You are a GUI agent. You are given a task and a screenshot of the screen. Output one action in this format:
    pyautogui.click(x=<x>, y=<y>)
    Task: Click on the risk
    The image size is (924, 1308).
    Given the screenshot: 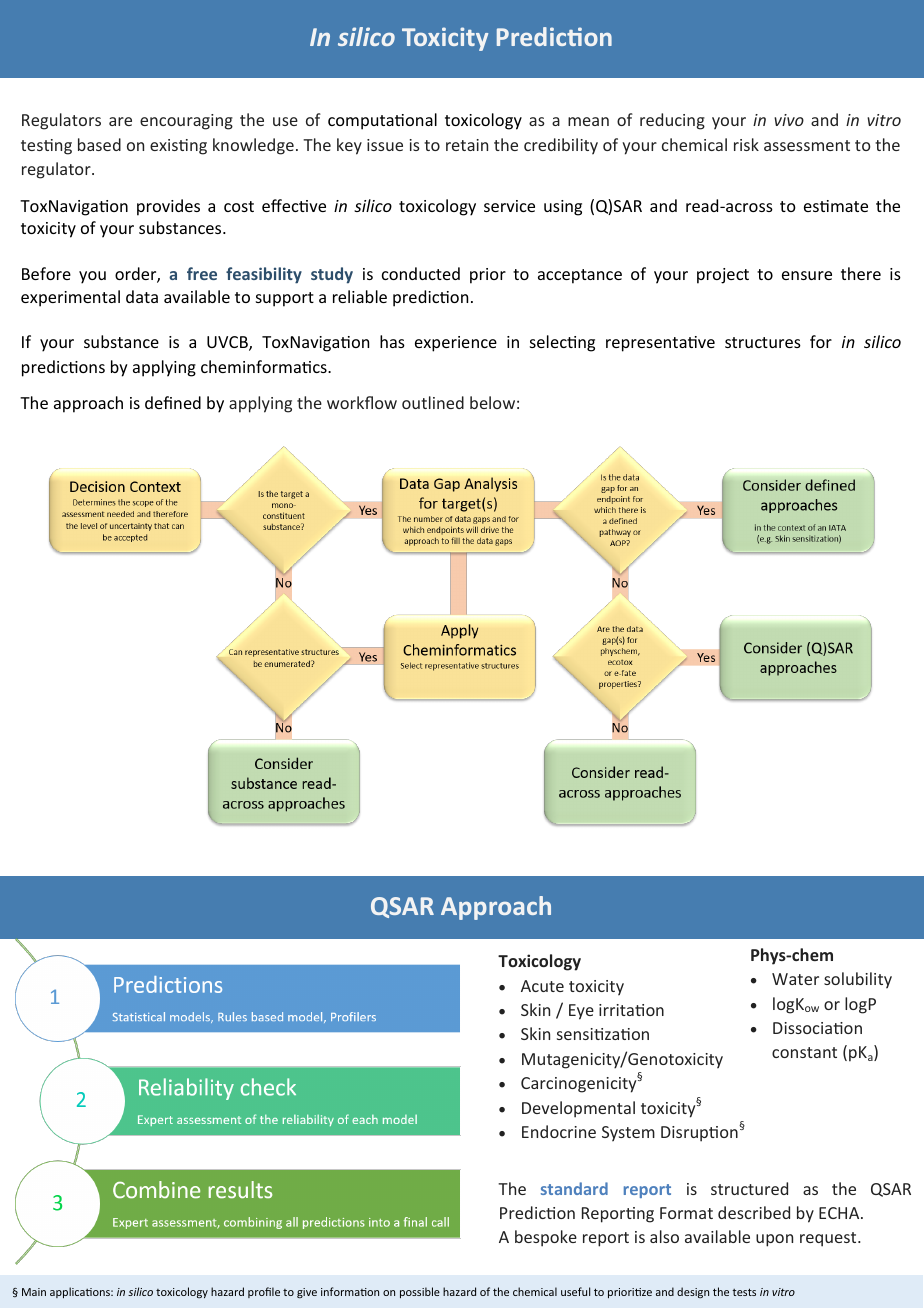 What is the action you would take?
    pyautogui.click(x=746, y=144)
